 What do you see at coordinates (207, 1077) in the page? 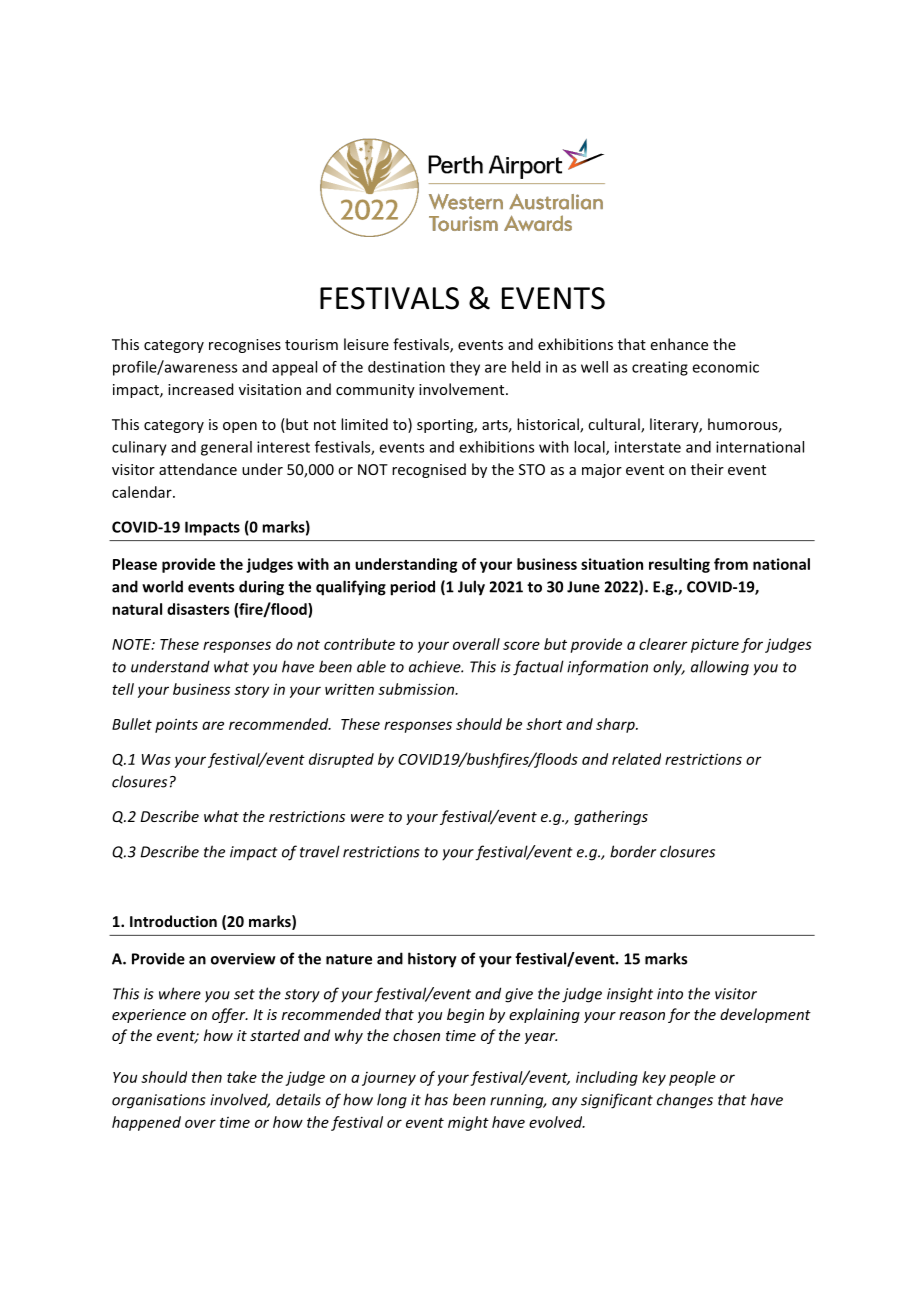
I see `then` at bounding box center [207, 1077].
